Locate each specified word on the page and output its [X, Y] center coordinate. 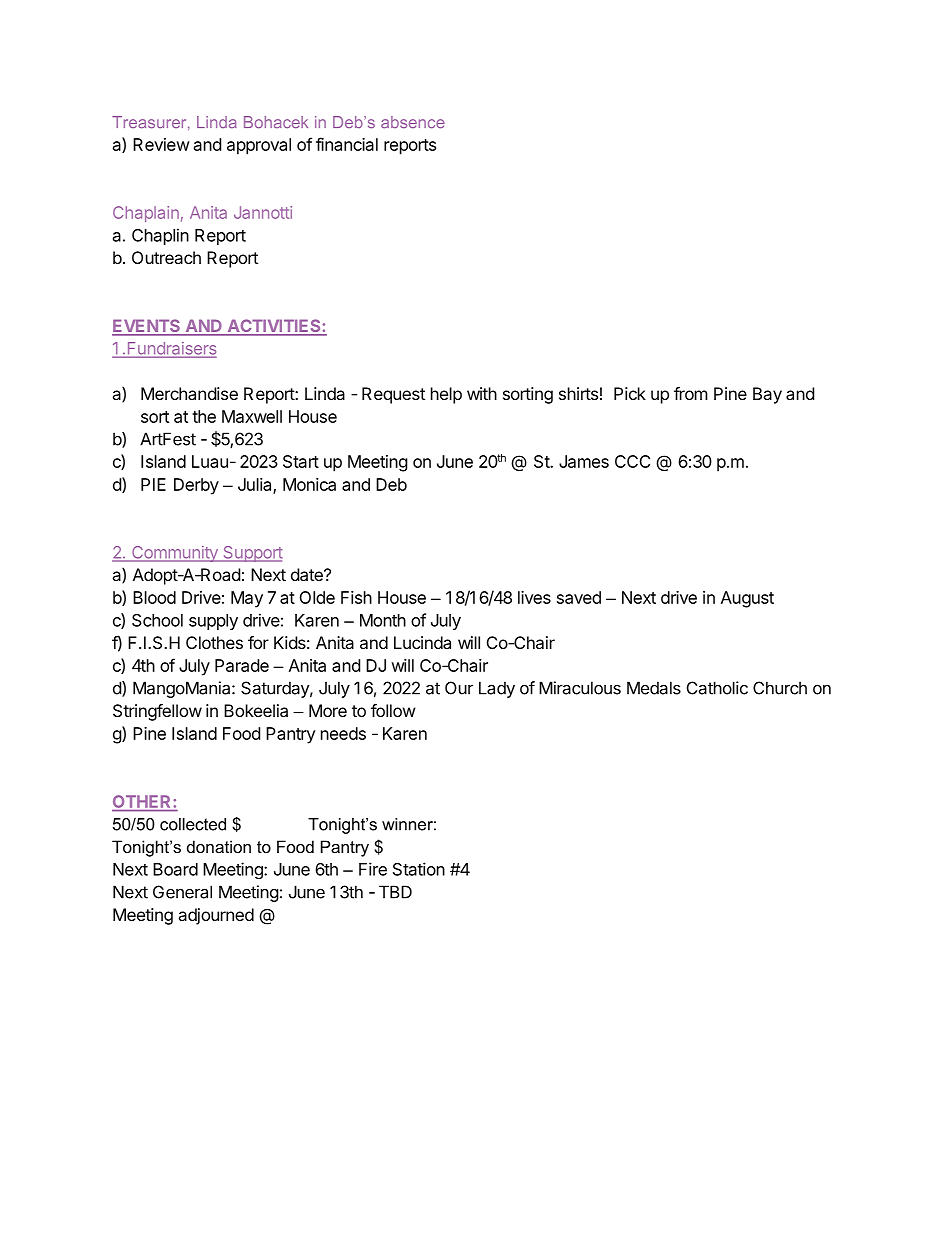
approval [259, 146]
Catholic [717, 688]
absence [413, 122]
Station [419, 869]
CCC [632, 461]
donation [219, 846]
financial [347, 144]
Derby [196, 486]
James [584, 461]
